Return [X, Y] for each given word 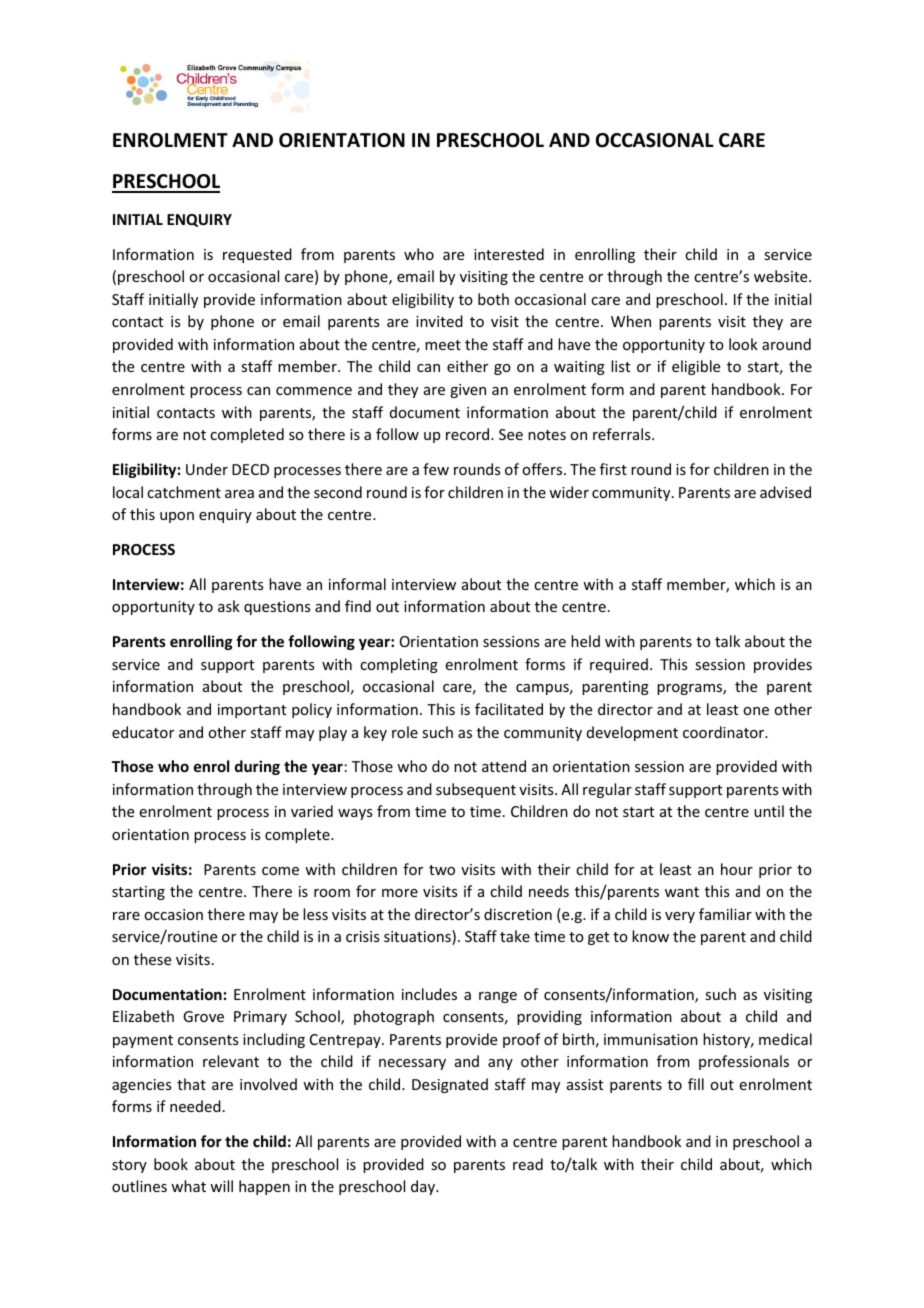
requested [257, 255]
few [436, 469]
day [424, 1187]
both [493, 299]
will [221, 1186]
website [782, 276]
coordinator [725, 732]
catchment [184, 492]
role [405, 732]
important [252, 711]
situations [418, 937]
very [680, 917]
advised [785, 492]
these [152, 959]
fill [696, 1084]
